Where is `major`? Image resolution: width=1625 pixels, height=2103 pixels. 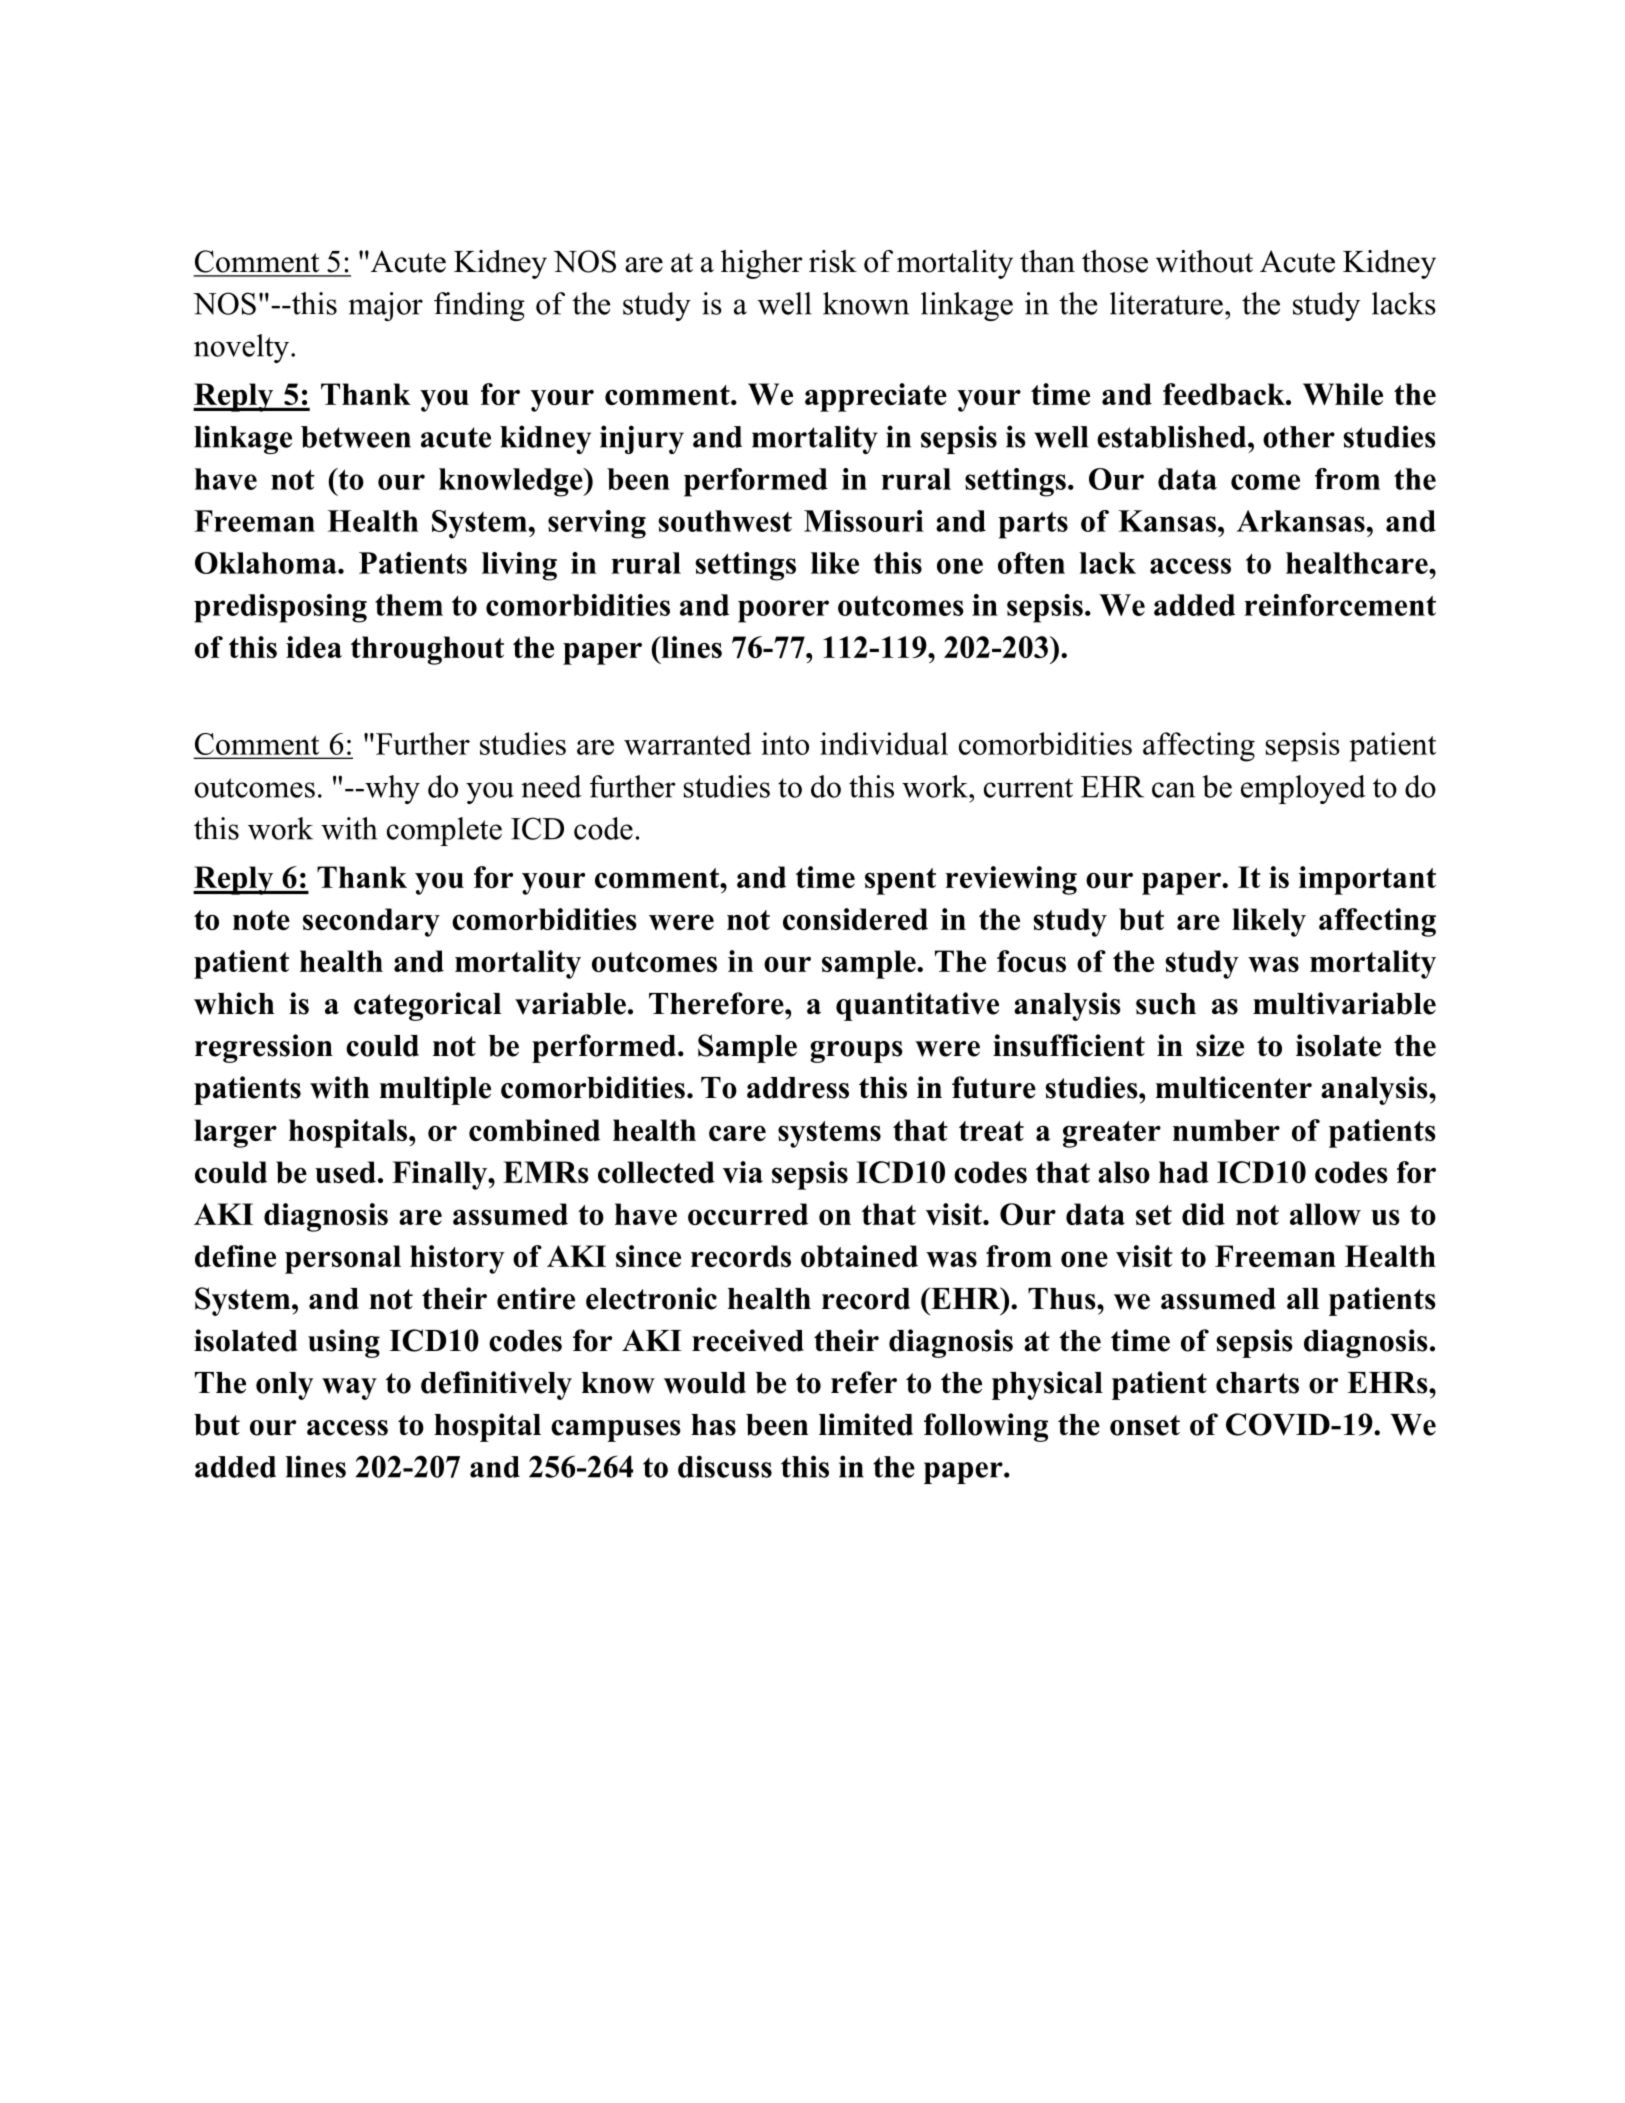
major is located at coordinates (385, 306).
